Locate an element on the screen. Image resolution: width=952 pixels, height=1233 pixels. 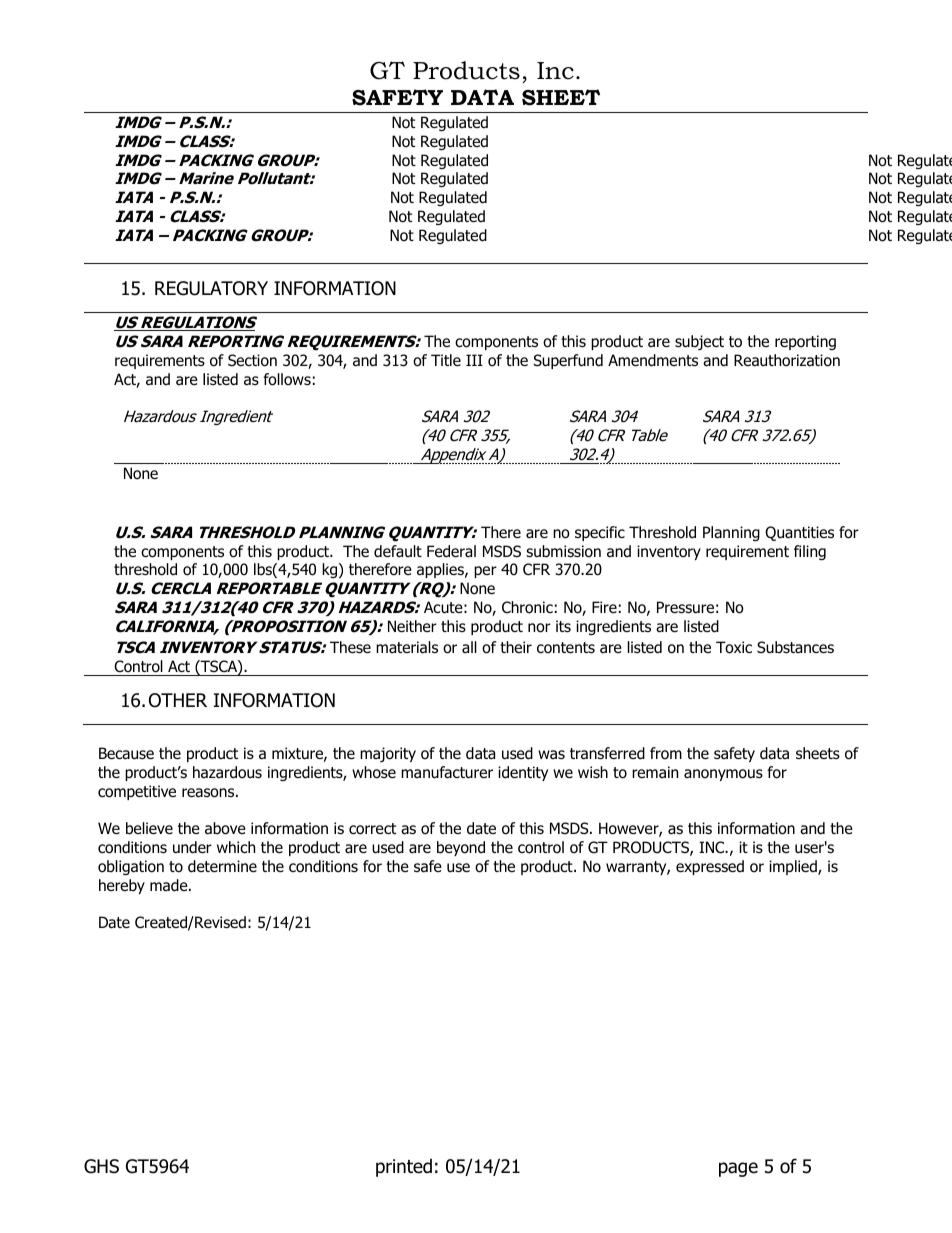
reasons is located at coordinates (209, 793).
